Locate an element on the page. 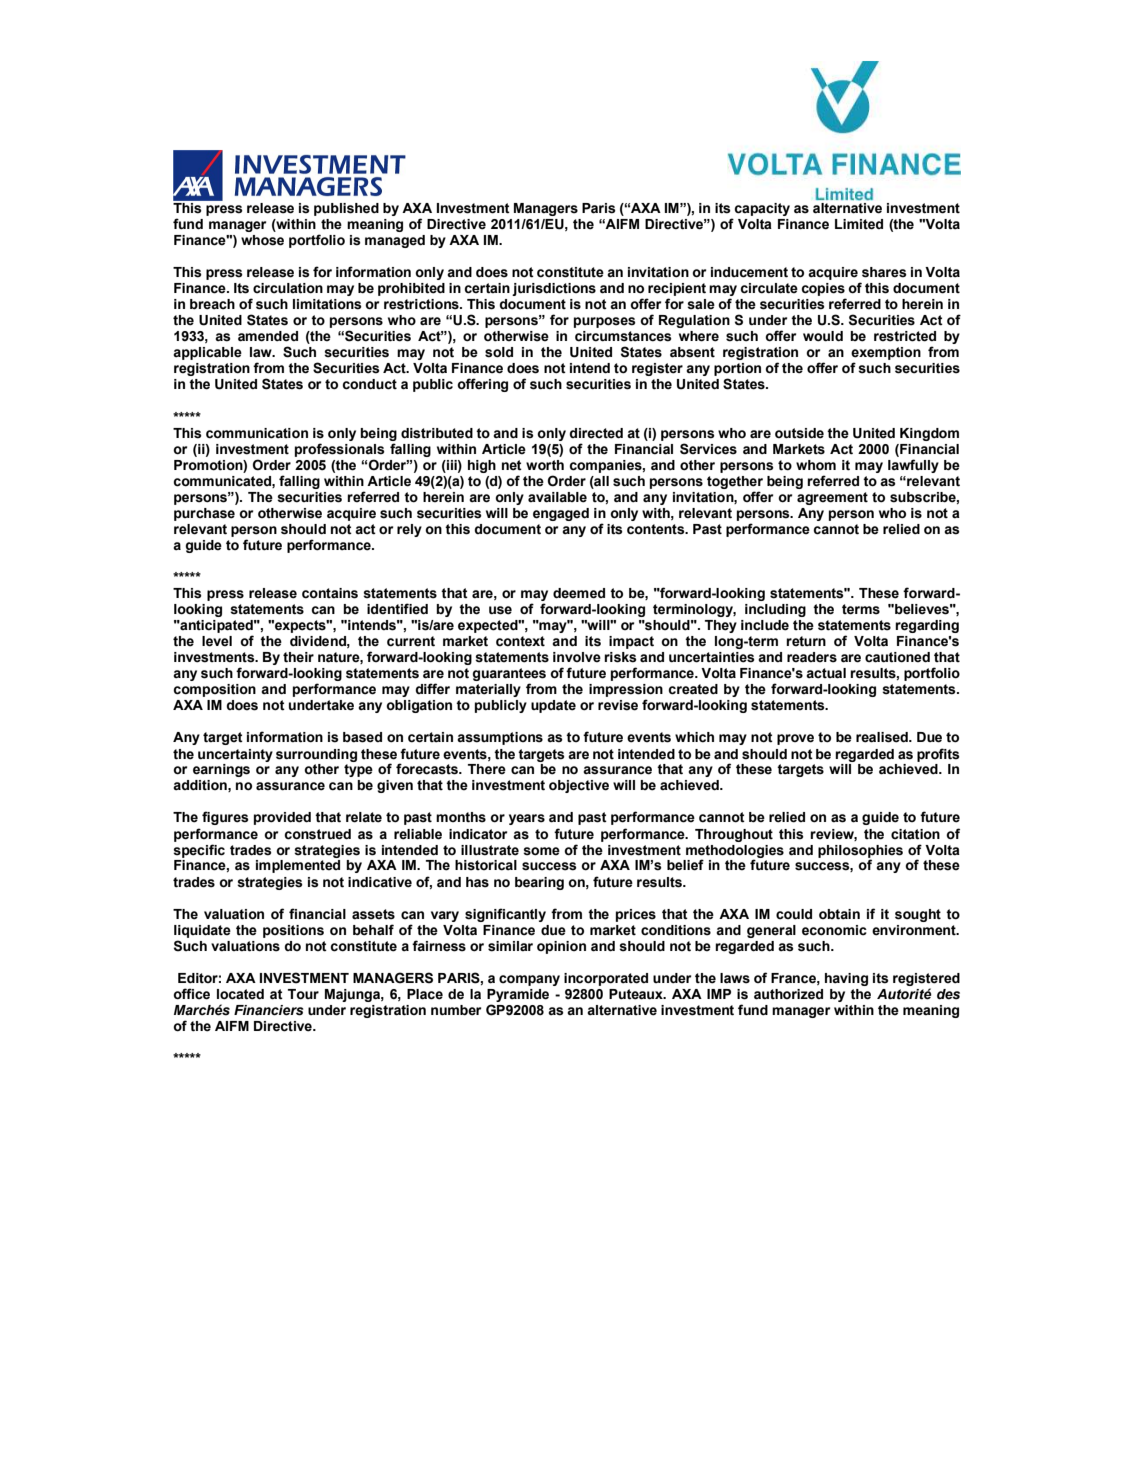 The image size is (1135, 1469). having is located at coordinates (846, 979).
